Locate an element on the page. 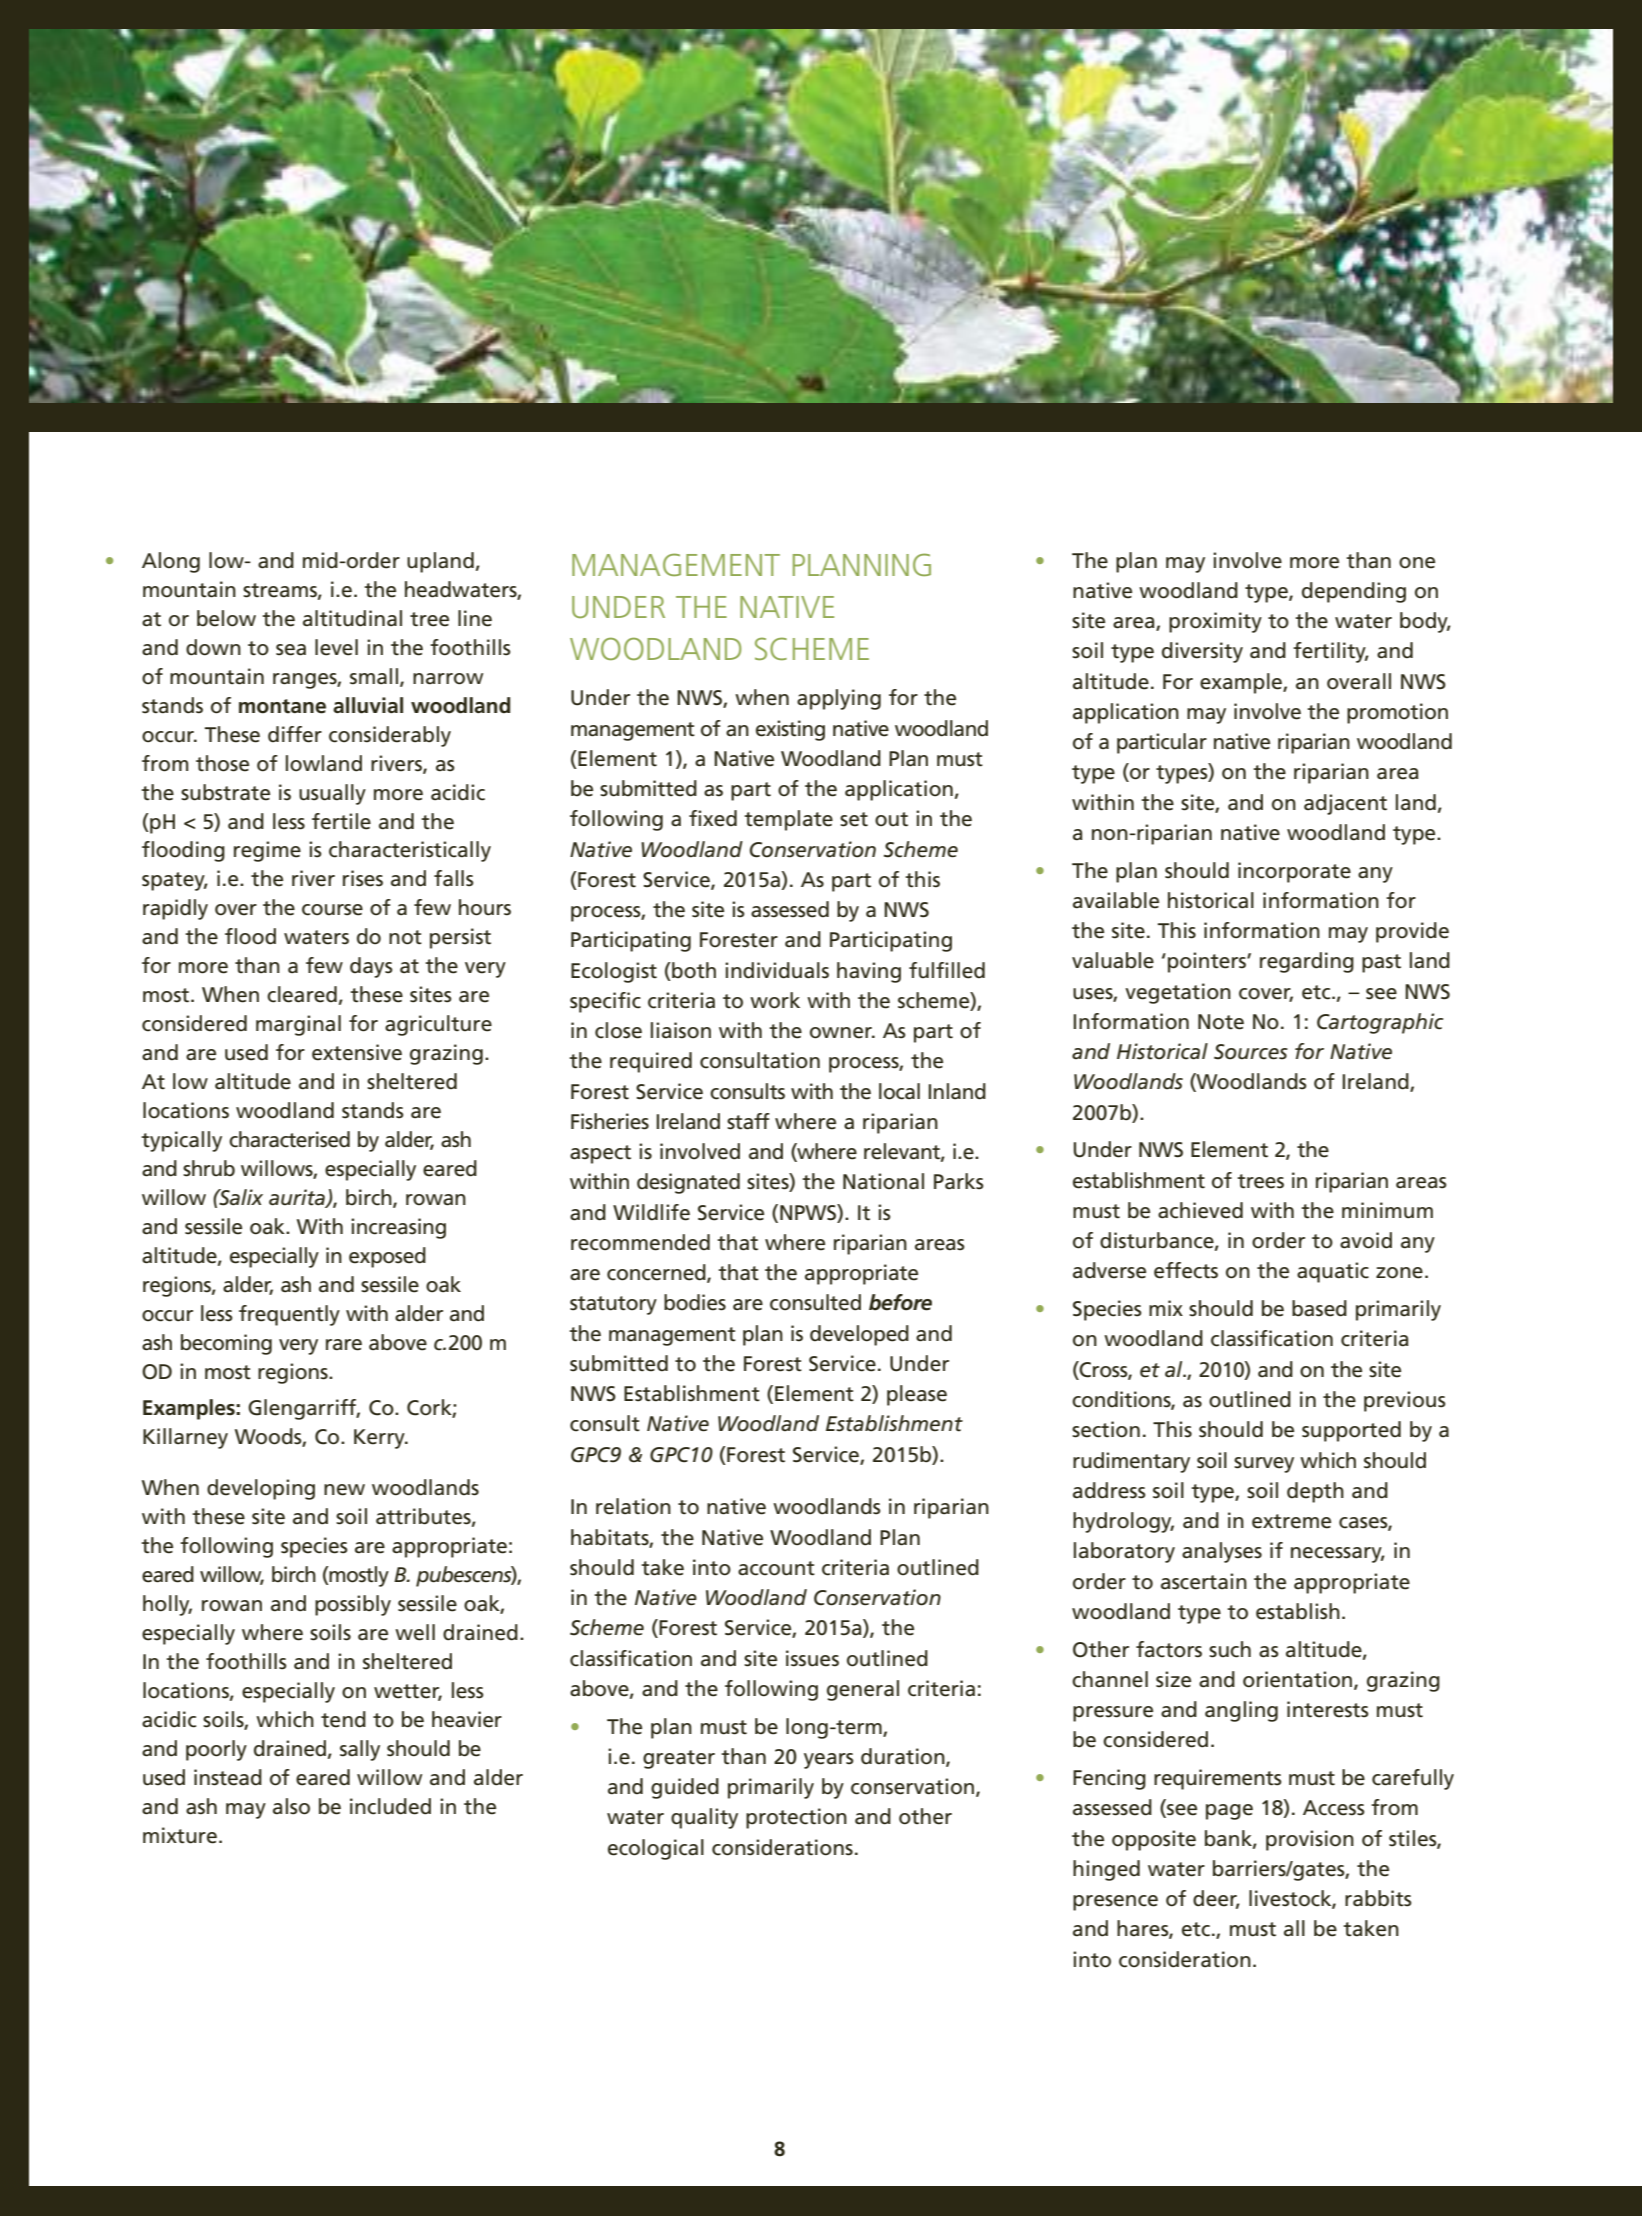 The width and height of the document is (1642, 2216). applying is located at coordinates (839, 699).
